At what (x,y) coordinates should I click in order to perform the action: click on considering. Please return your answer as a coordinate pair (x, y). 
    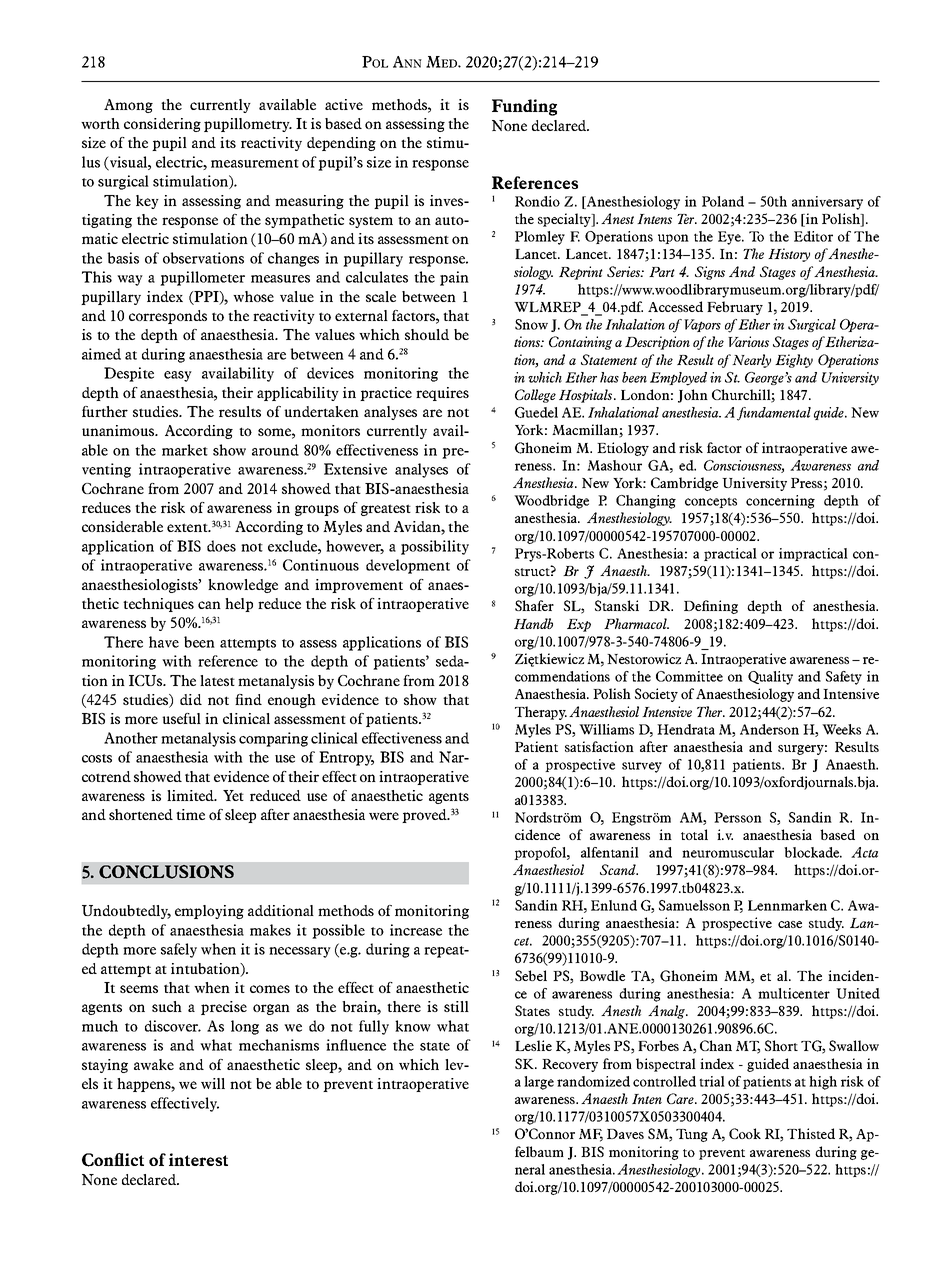
    Looking at the image, I should click on (162, 125).
